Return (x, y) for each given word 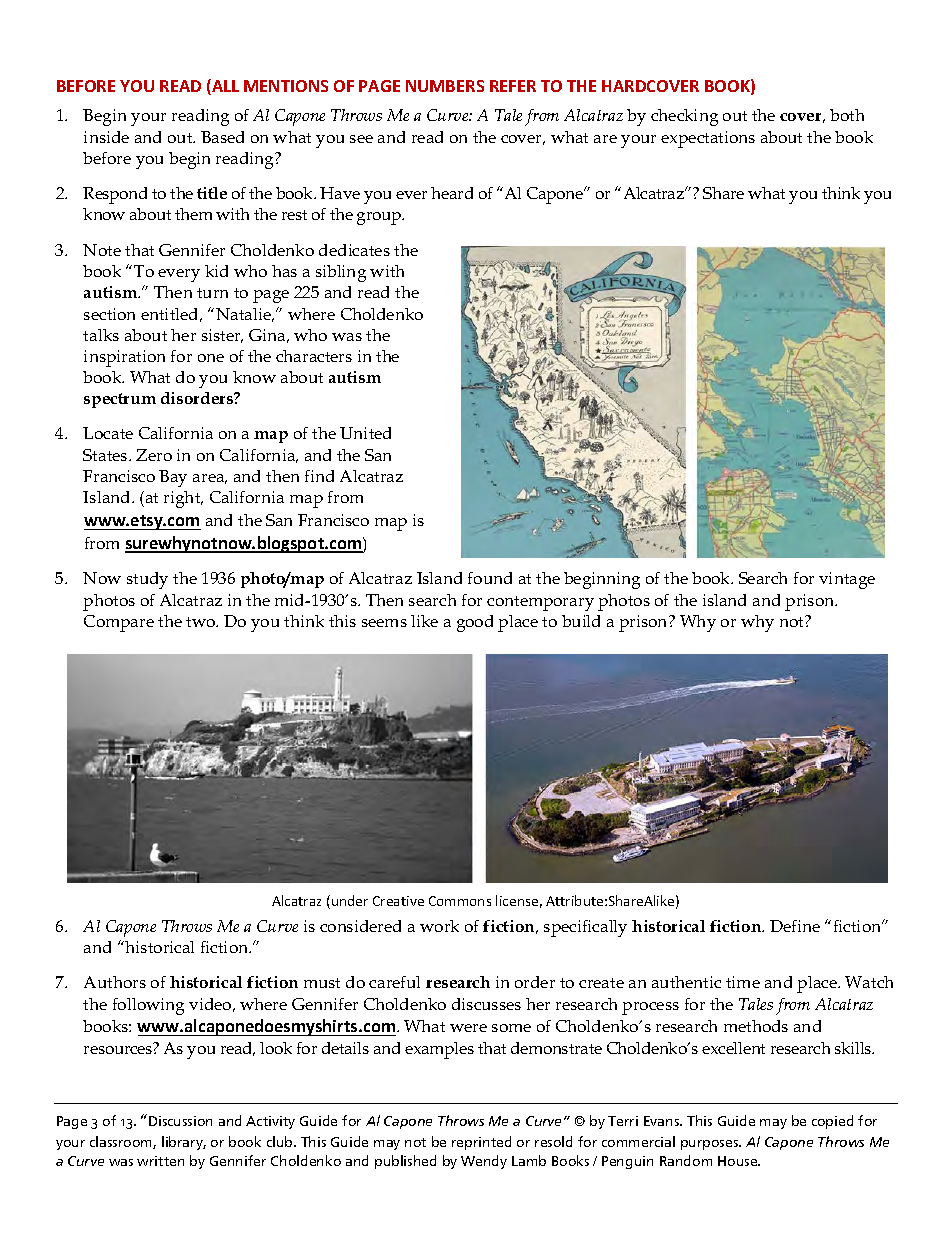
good (475, 623)
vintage (847, 580)
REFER (513, 86)
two (202, 622)
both (847, 115)
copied (832, 1122)
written (160, 1161)
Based (222, 137)
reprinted (481, 1143)
